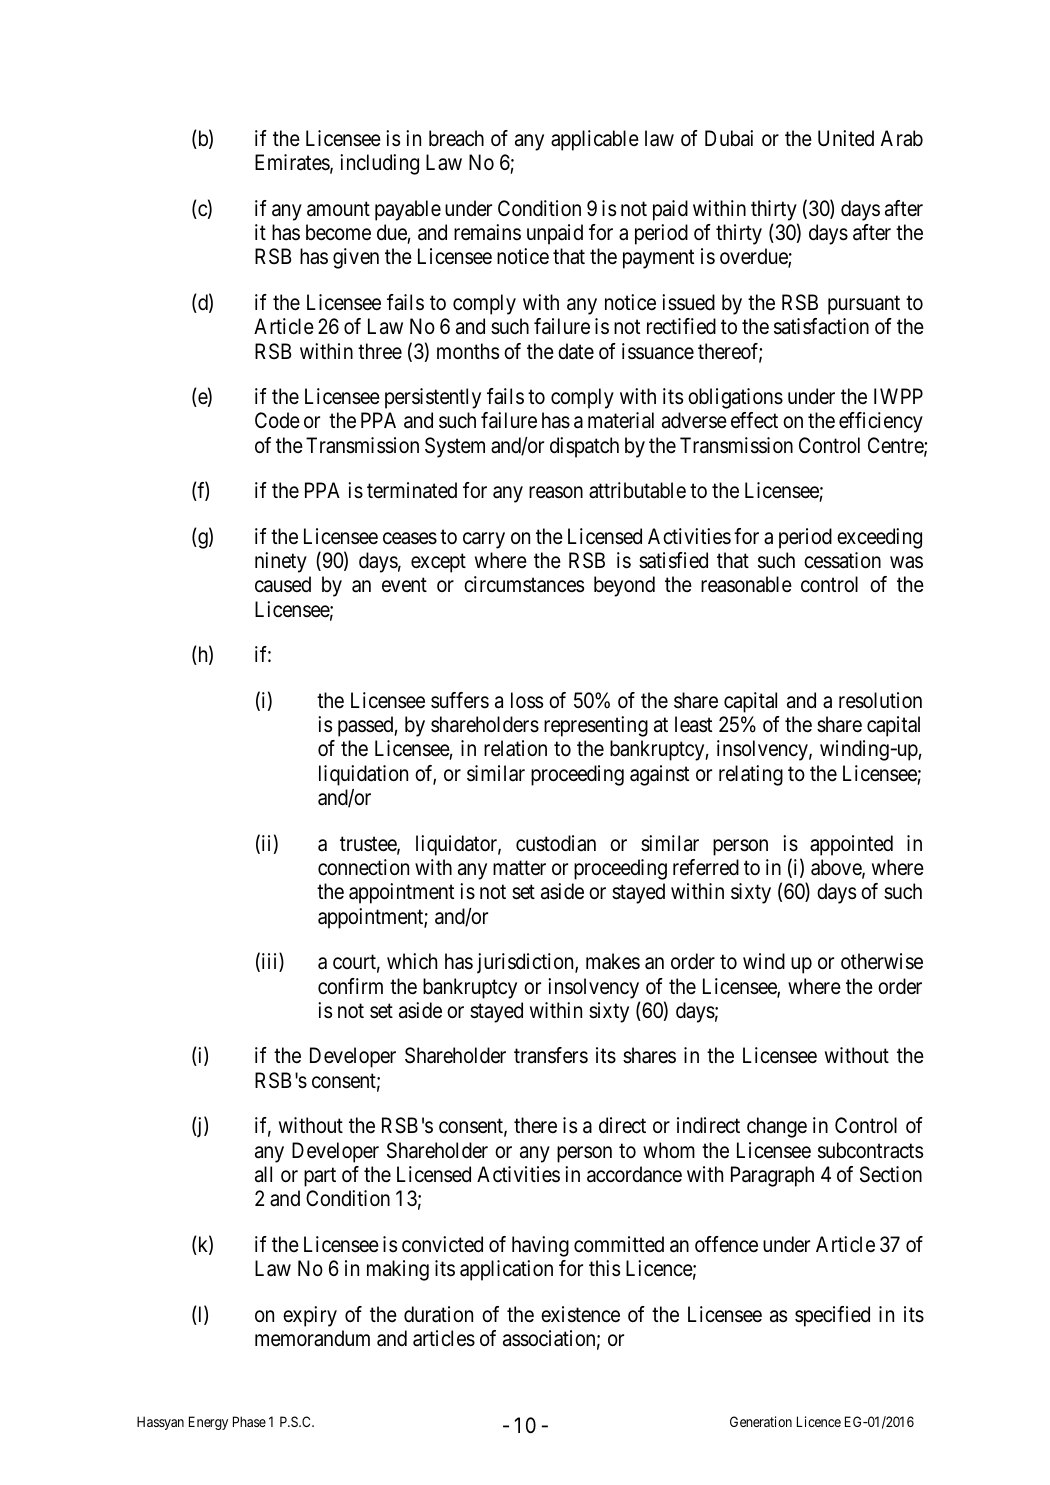 The height and width of the screenshot is (1485, 1050). What do you see at coordinates (515, 748) in the screenshot?
I see `relation` at bounding box center [515, 748].
